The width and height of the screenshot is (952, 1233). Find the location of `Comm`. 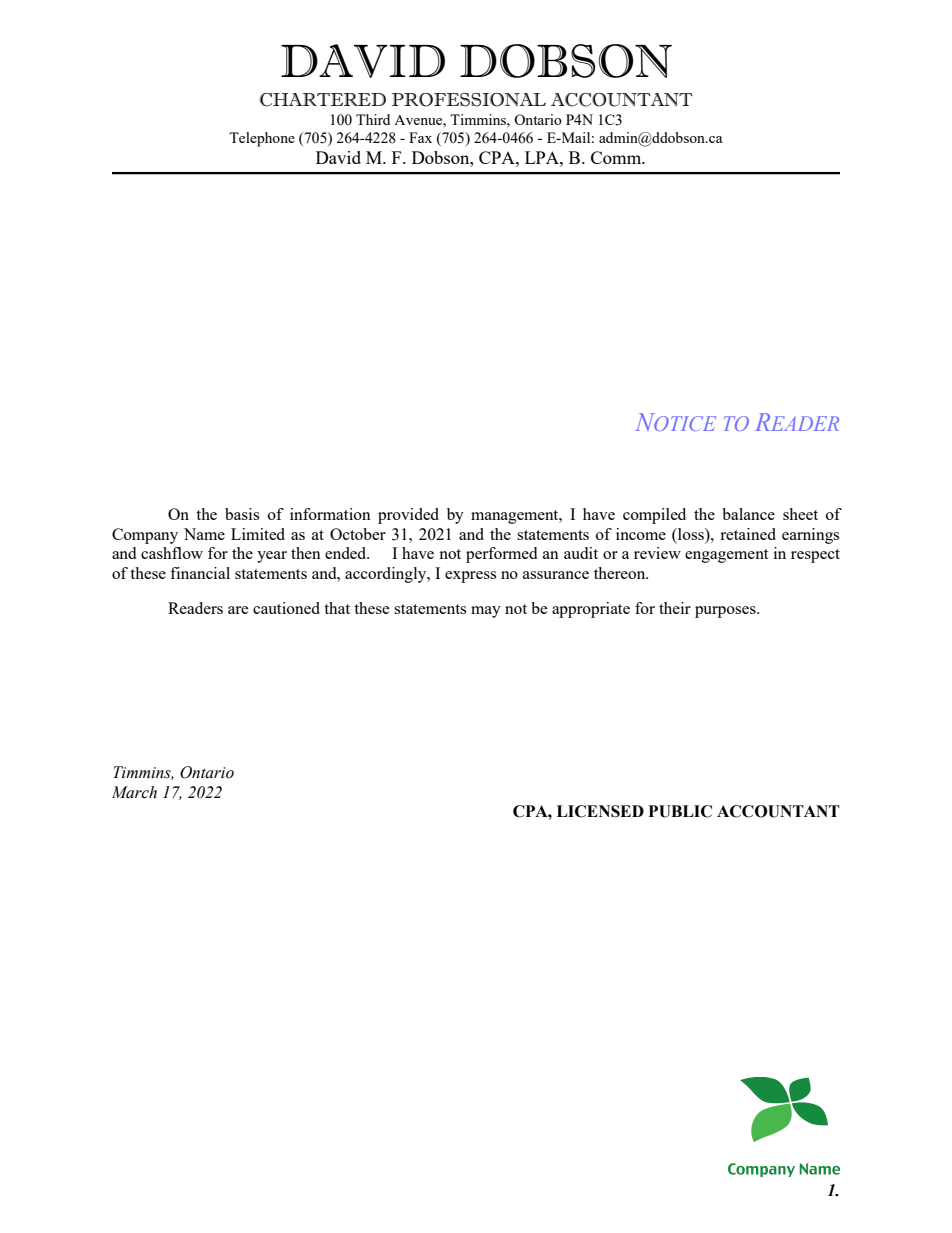

Comm is located at coordinates (617, 157).
